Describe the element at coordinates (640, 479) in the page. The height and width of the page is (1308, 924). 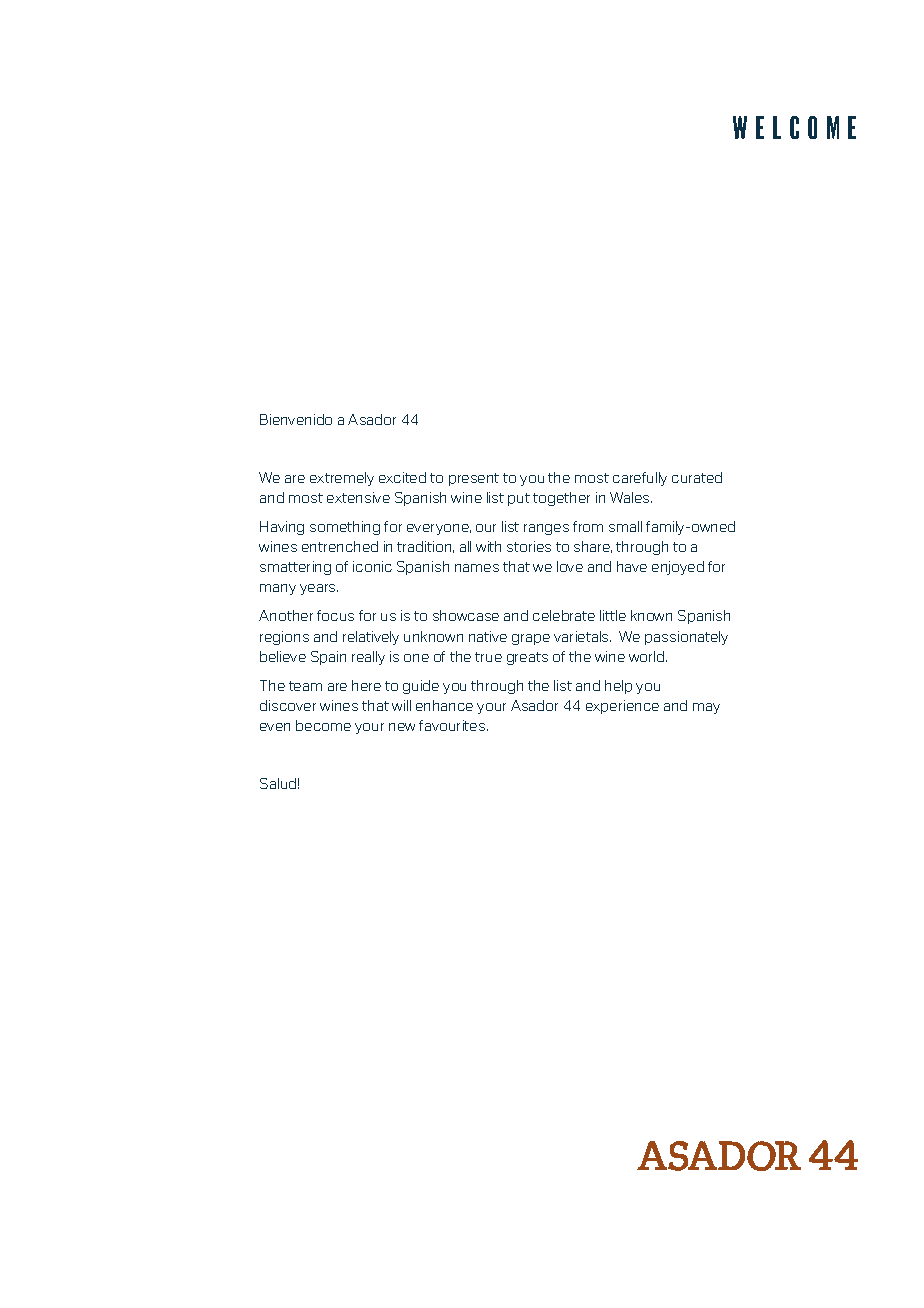
I see `carefully` at that location.
